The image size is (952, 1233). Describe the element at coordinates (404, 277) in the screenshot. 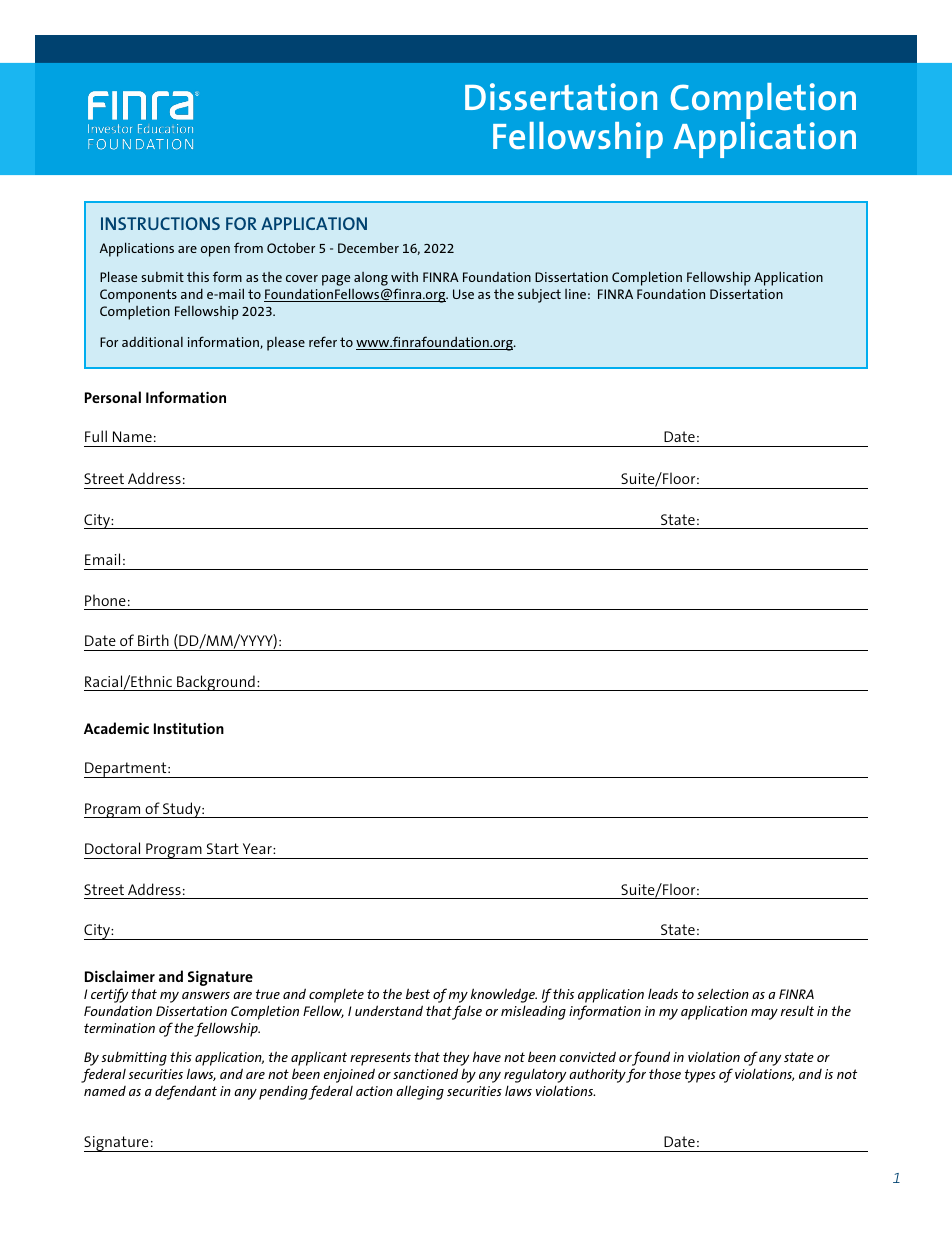

I see `with` at that location.
